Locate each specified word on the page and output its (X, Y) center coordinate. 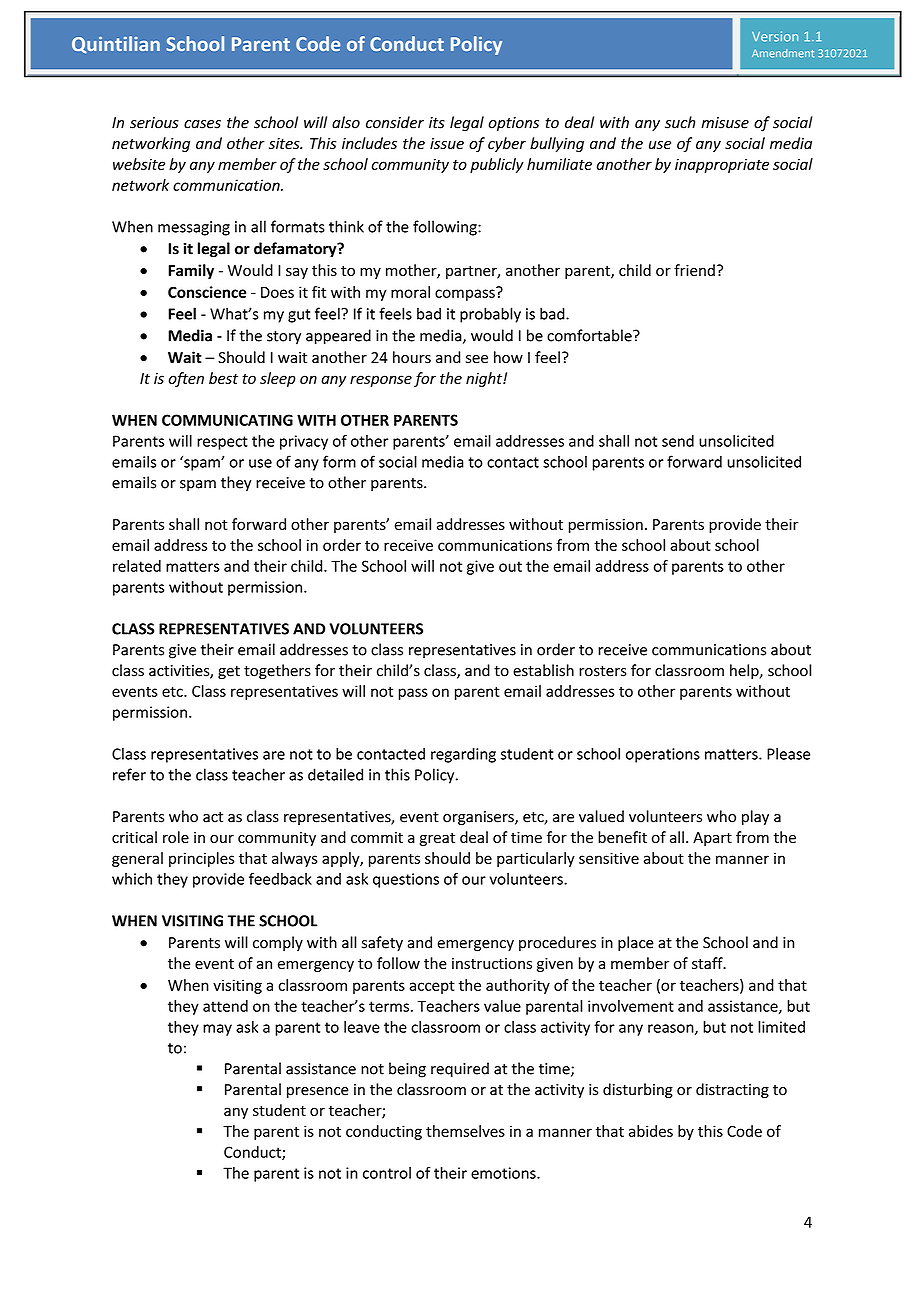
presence (318, 1092)
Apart (712, 839)
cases (202, 124)
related (137, 566)
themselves (465, 1131)
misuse (725, 123)
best (223, 378)
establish (543, 670)
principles (202, 859)
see (477, 359)
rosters (602, 671)
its (437, 123)
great (437, 839)
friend (694, 270)
